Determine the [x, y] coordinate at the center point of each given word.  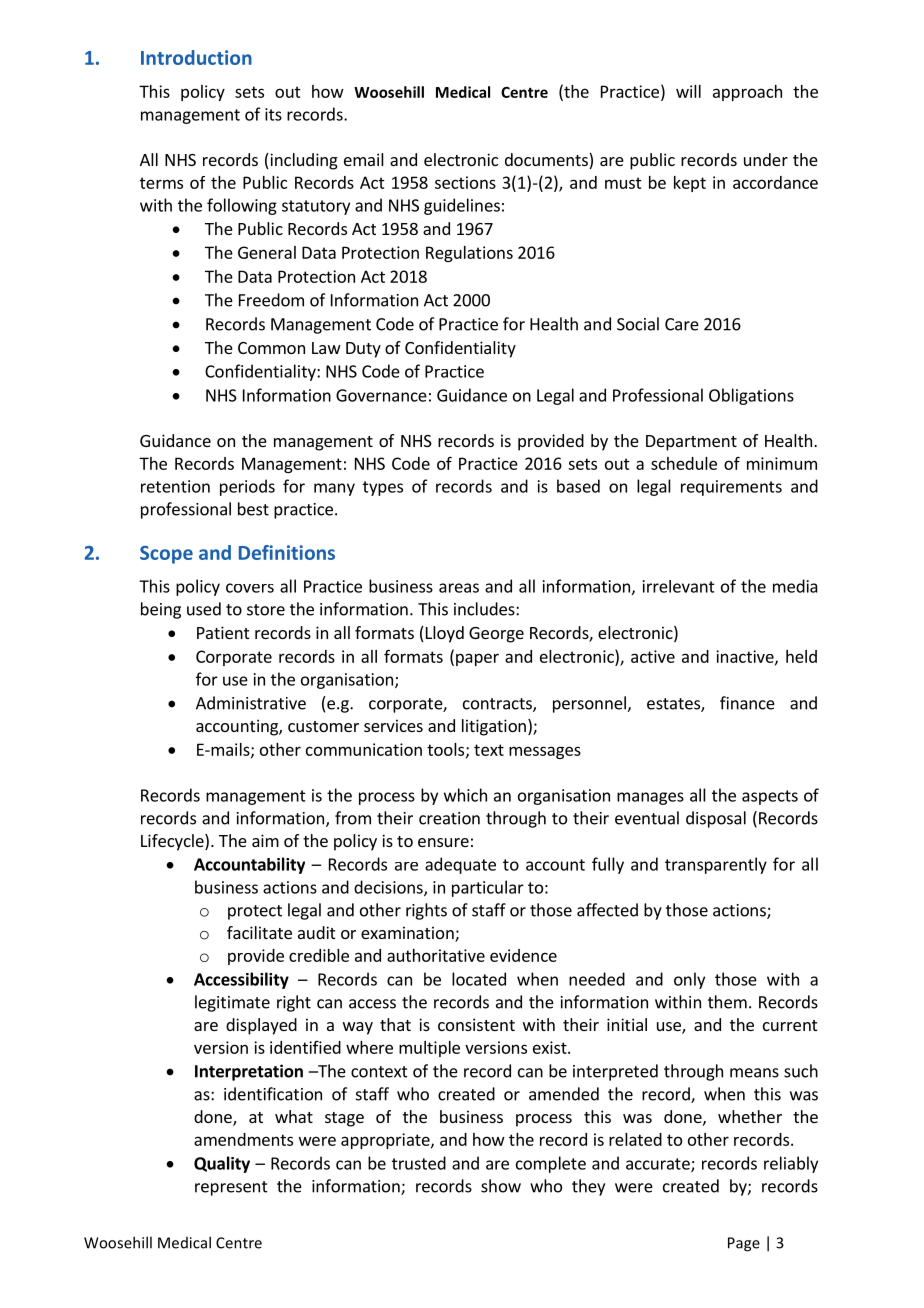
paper [477, 659]
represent [231, 1188]
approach [747, 93]
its [273, 114]
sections [465, 182]
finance [747, 703]
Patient [223, 632]
